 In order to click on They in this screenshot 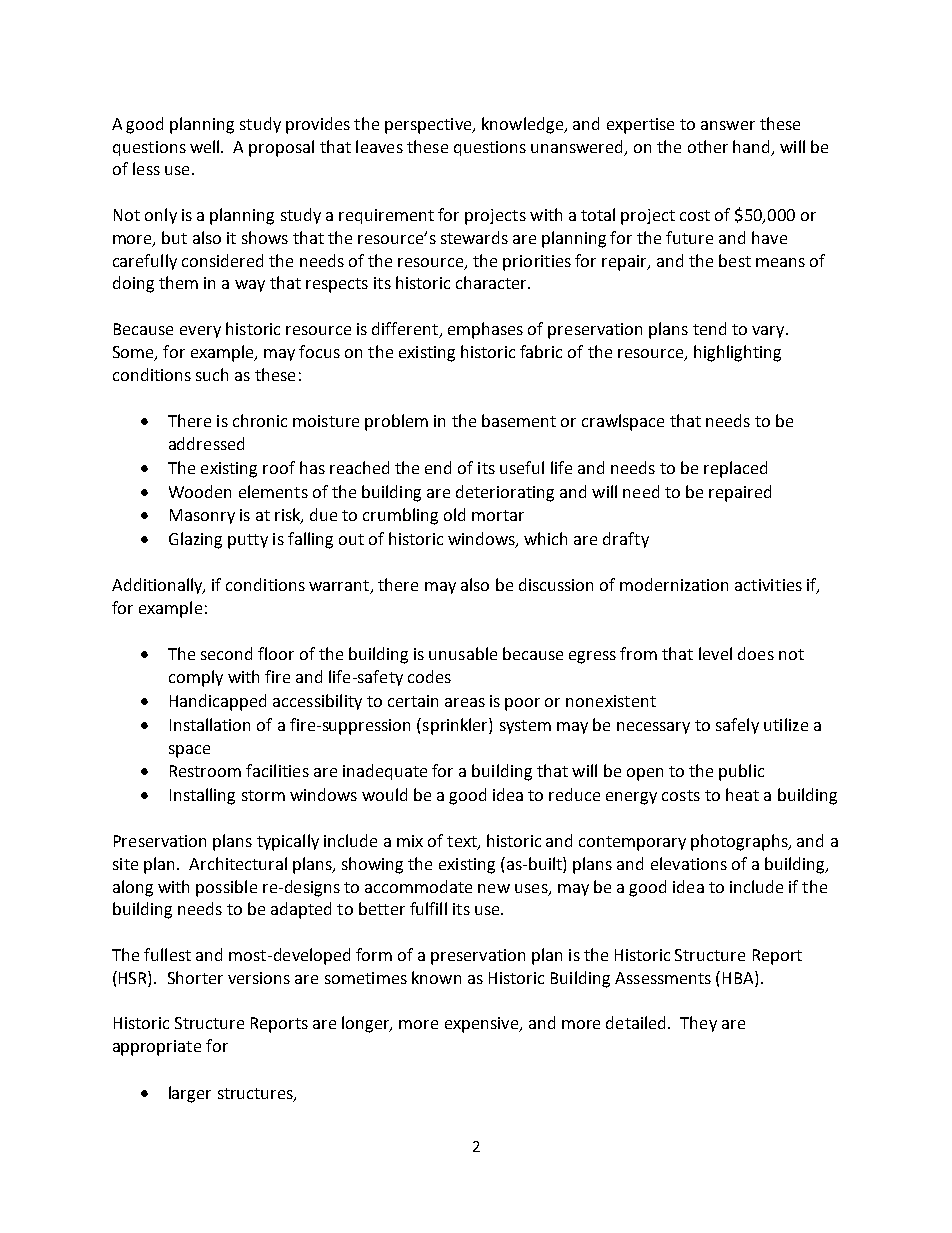, I will do `click(698, 1024)`.
